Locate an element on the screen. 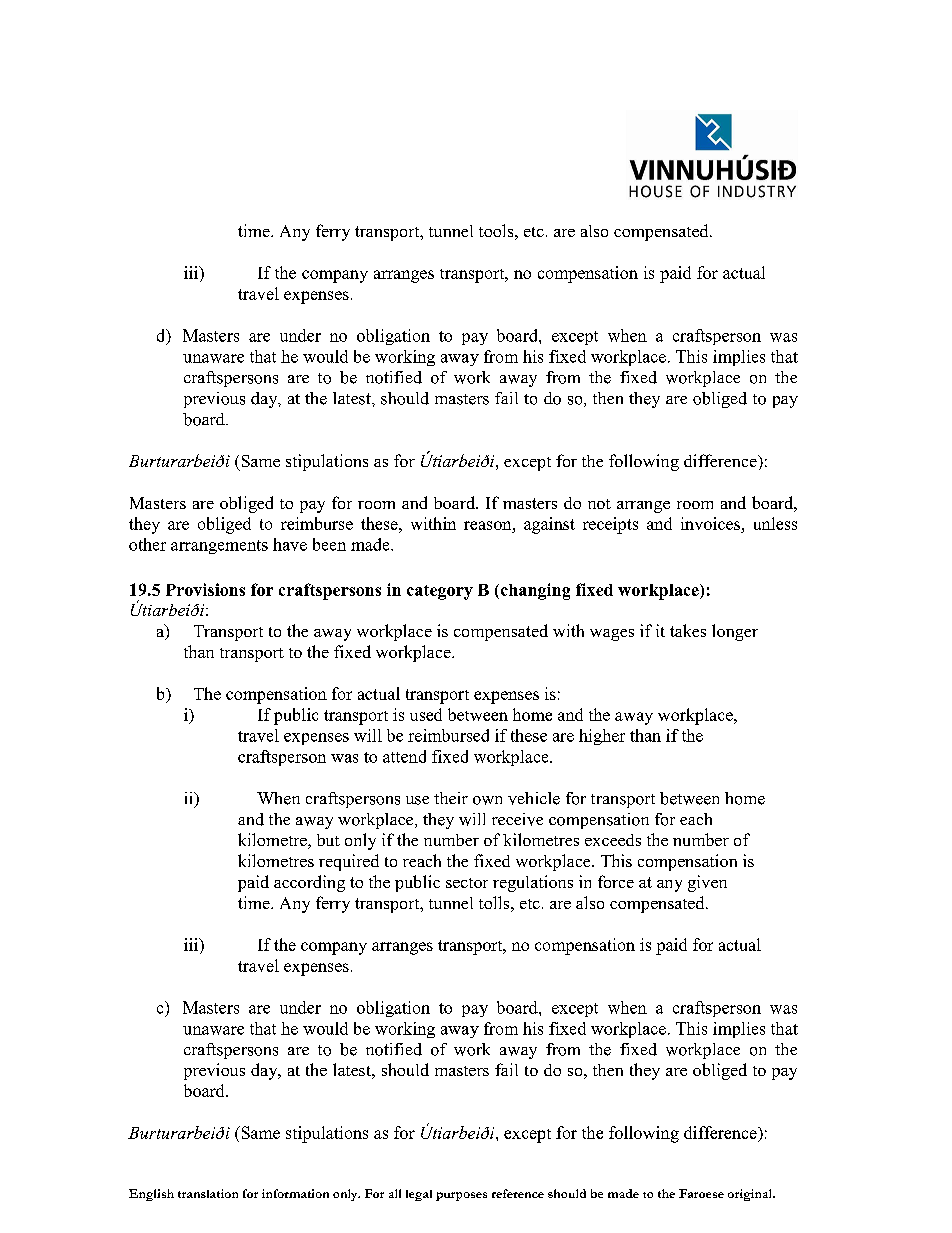  attend is located at coordinates (404, 756).
